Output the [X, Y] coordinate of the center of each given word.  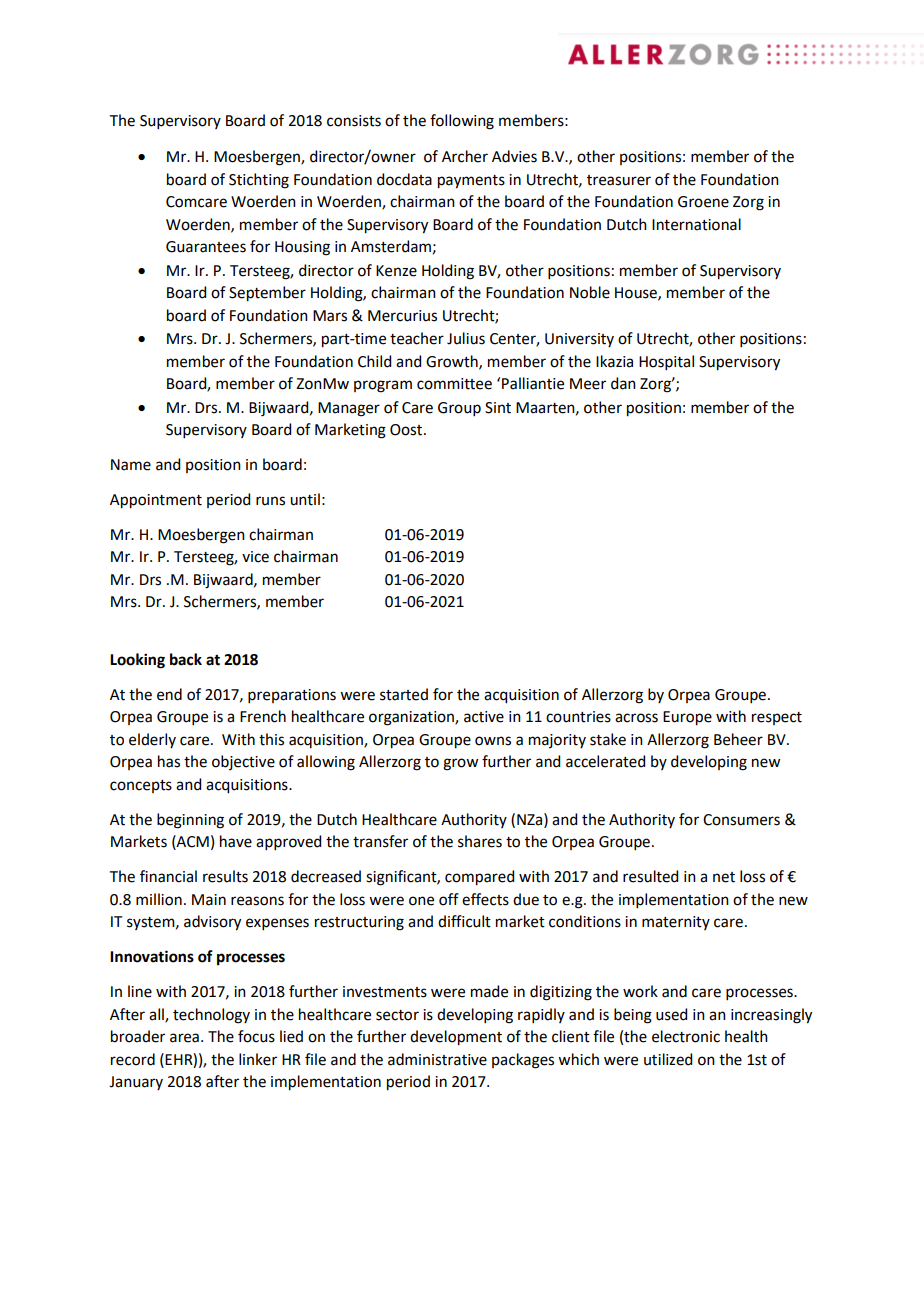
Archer [465, 156]
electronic [686, 1036]
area [184, 1038]
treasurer [619, 180]
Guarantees [206, 247]
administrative [437, 1059]
